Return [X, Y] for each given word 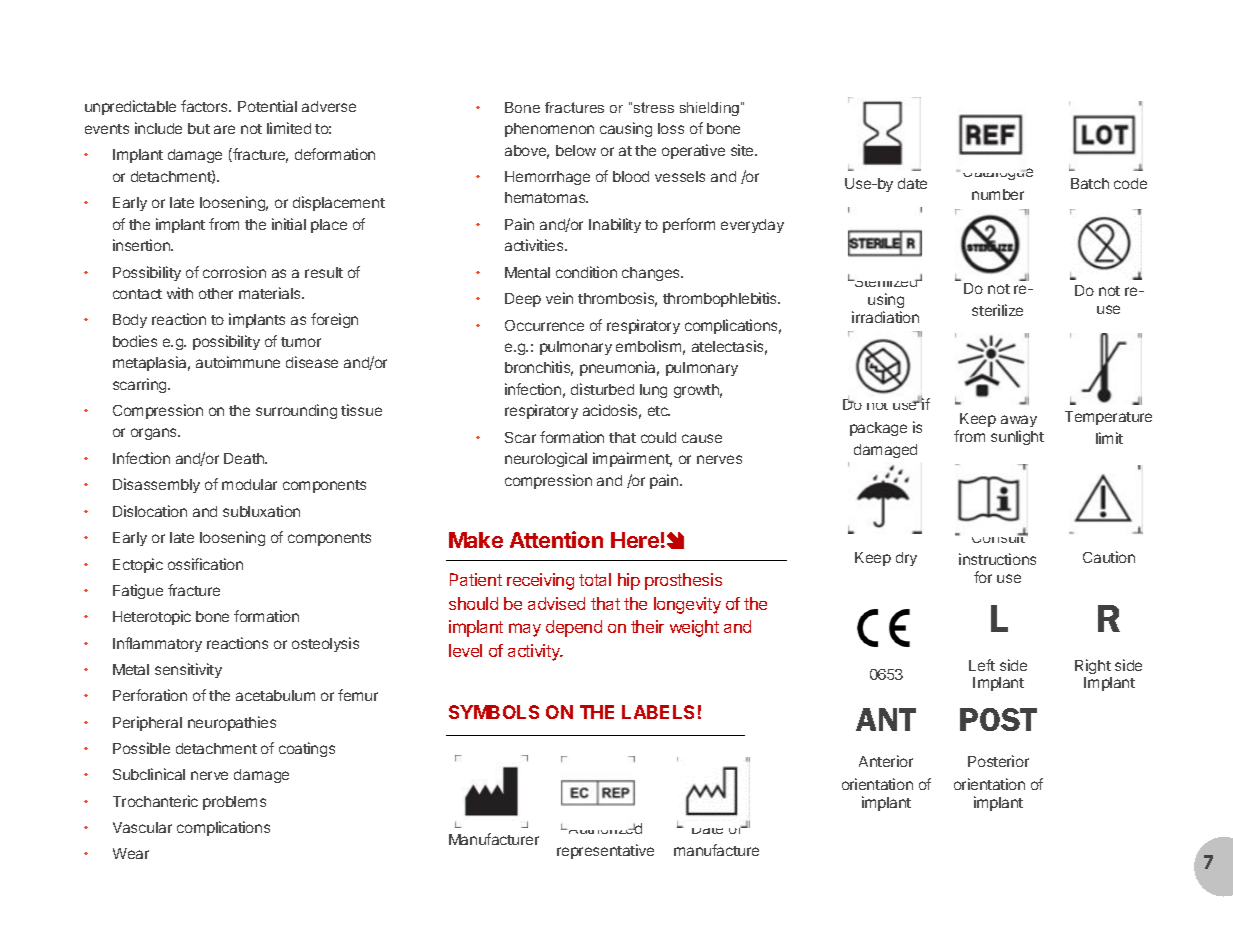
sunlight [1017, 437]
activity [535, 652]
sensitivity [188, 670]
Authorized [605, 828]
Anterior [886, 761]
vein [559, 298]
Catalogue [998, 174]
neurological [546, 459]
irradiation [885, 317]
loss [671, 128]
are [224, 129]
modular [249, 484]
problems [234, 803]
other [216, 293]
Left [982, 665]
